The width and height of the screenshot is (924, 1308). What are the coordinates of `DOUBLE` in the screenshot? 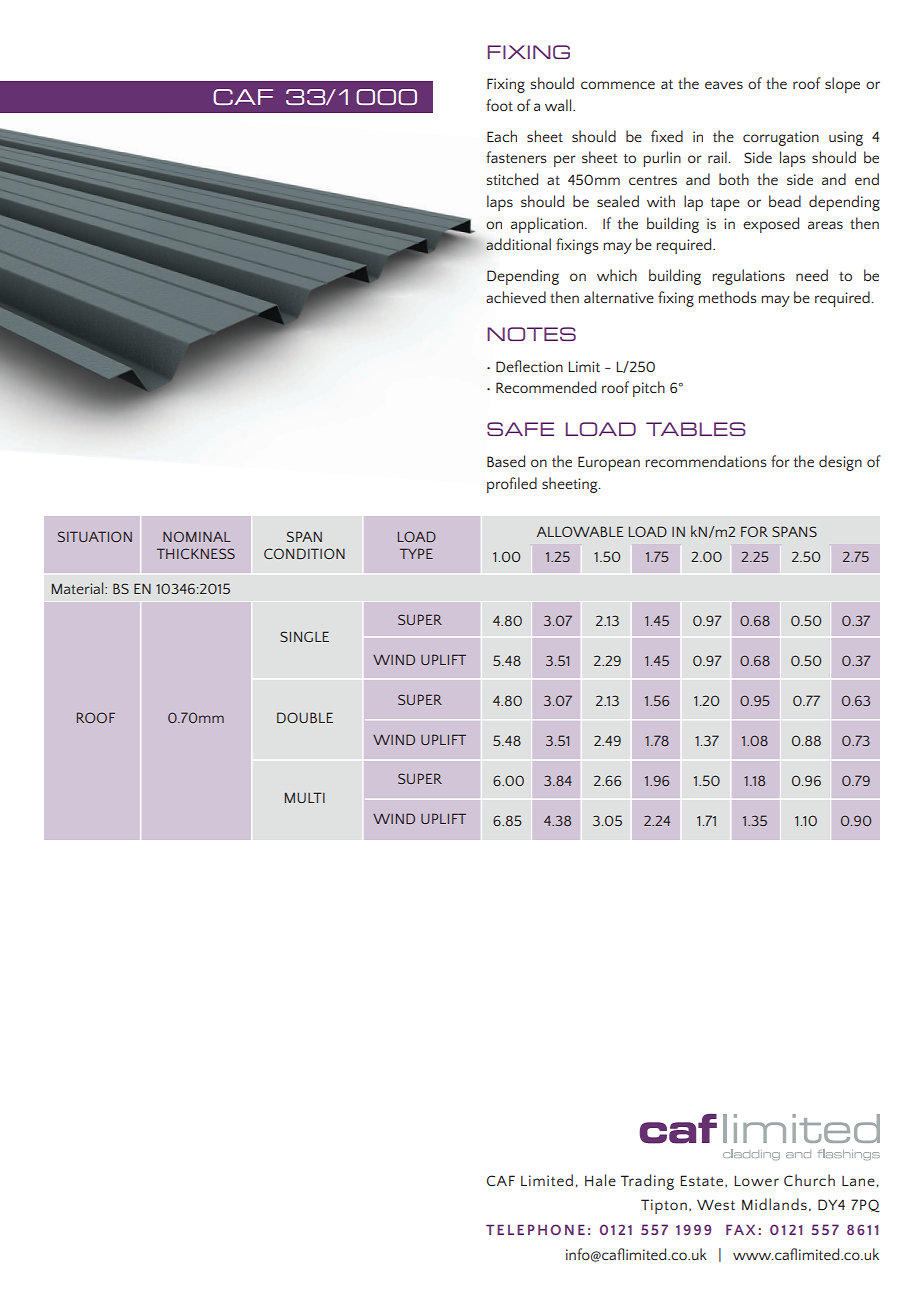 It's located at (305, 717).
